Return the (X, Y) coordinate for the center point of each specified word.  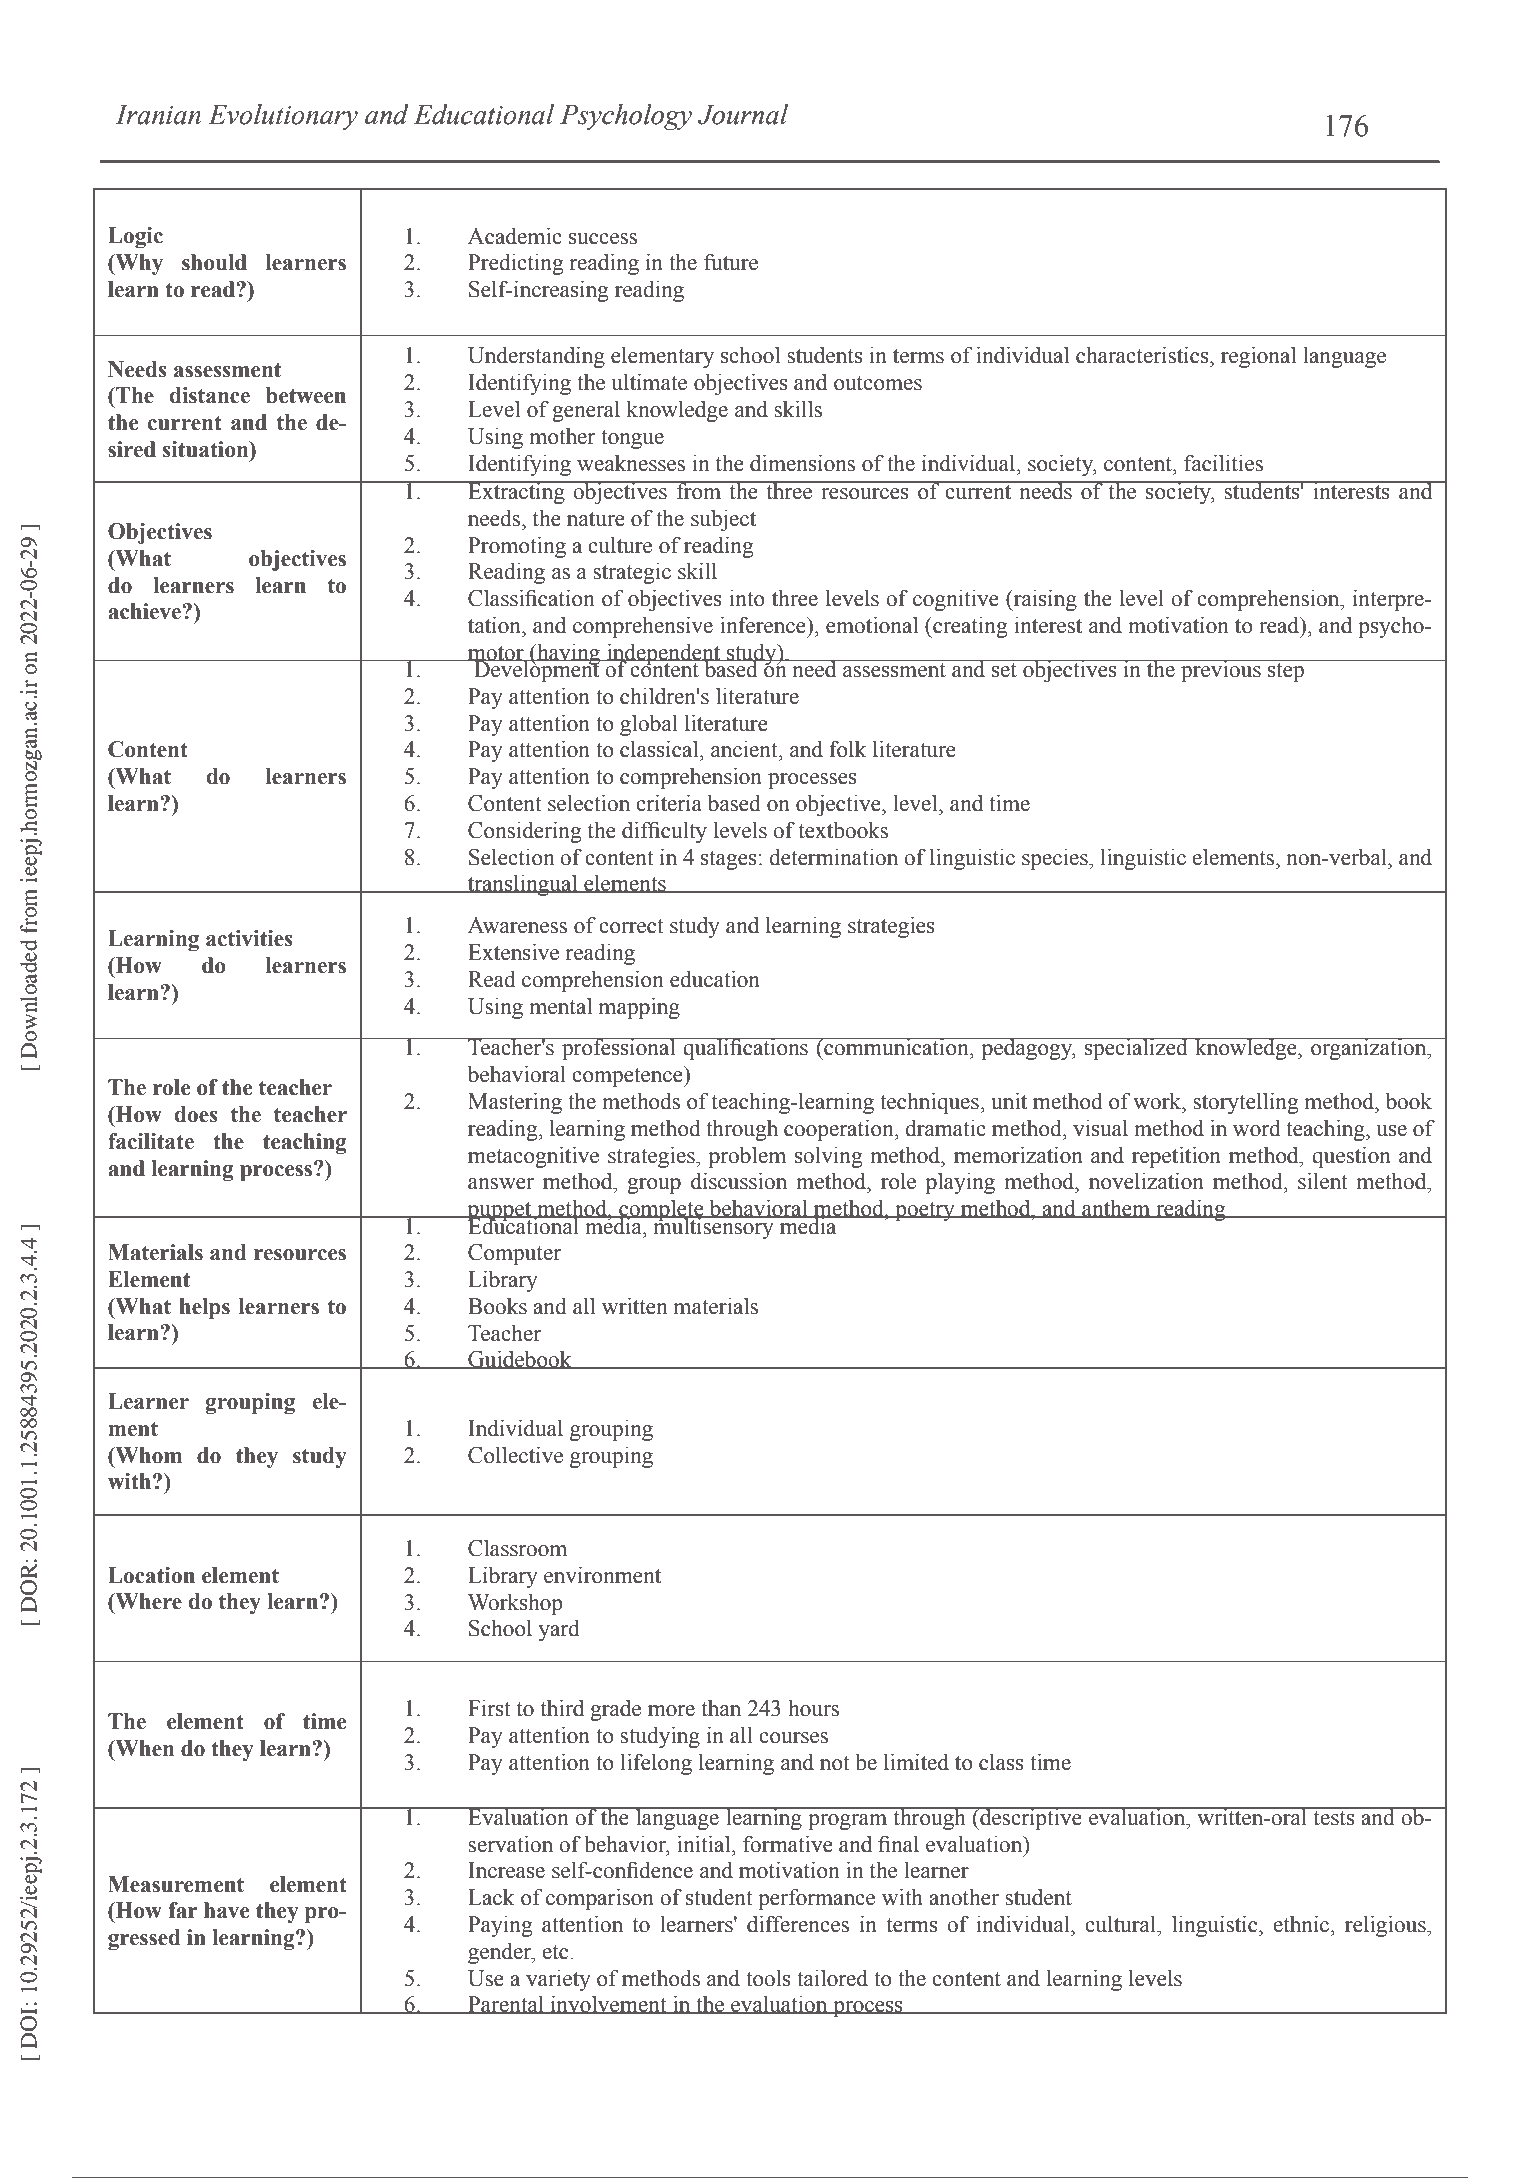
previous (1221, 670)
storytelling (1245, 1103)
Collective (515, 1455)
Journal (743, 114)
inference (764, 625)
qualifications (746, 1049)
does (196, 1114)
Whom (147, 1455)
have (226, 1910)
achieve (145, 611)
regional (1258, 357)
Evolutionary (283, 117)
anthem (1116, 1208)
